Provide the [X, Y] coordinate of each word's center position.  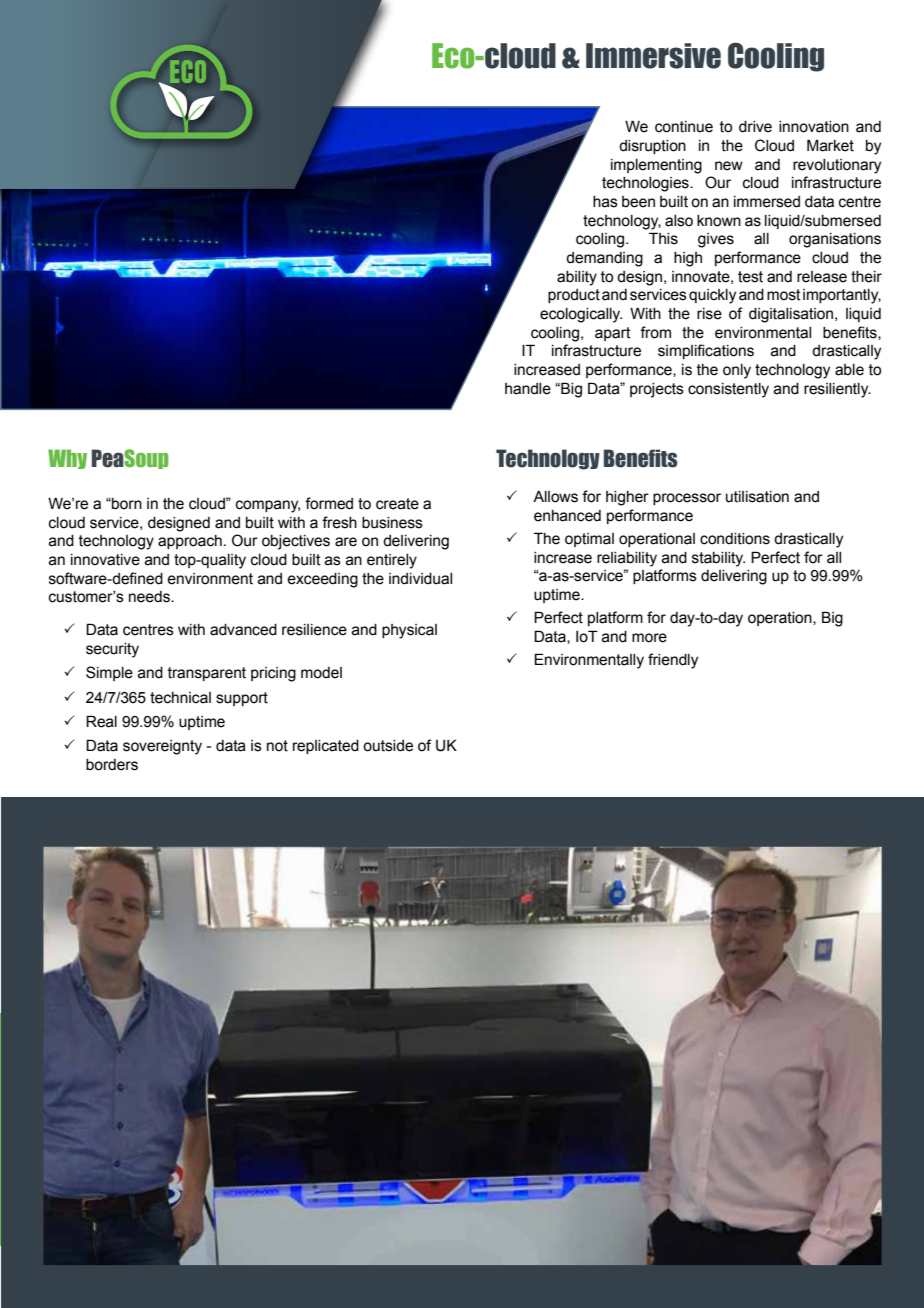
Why [67, 459]
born [126, 504]
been [638, 202]
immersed [767, 202]
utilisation [757, 497]
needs [150, 597]
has [605, 202]
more [649, 638]
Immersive [653, 56]
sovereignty [162, 747]
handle [528, 389]
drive [755, 127]
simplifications [706, 351]
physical [409, 631]
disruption [652, 147]
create [397, 504]
